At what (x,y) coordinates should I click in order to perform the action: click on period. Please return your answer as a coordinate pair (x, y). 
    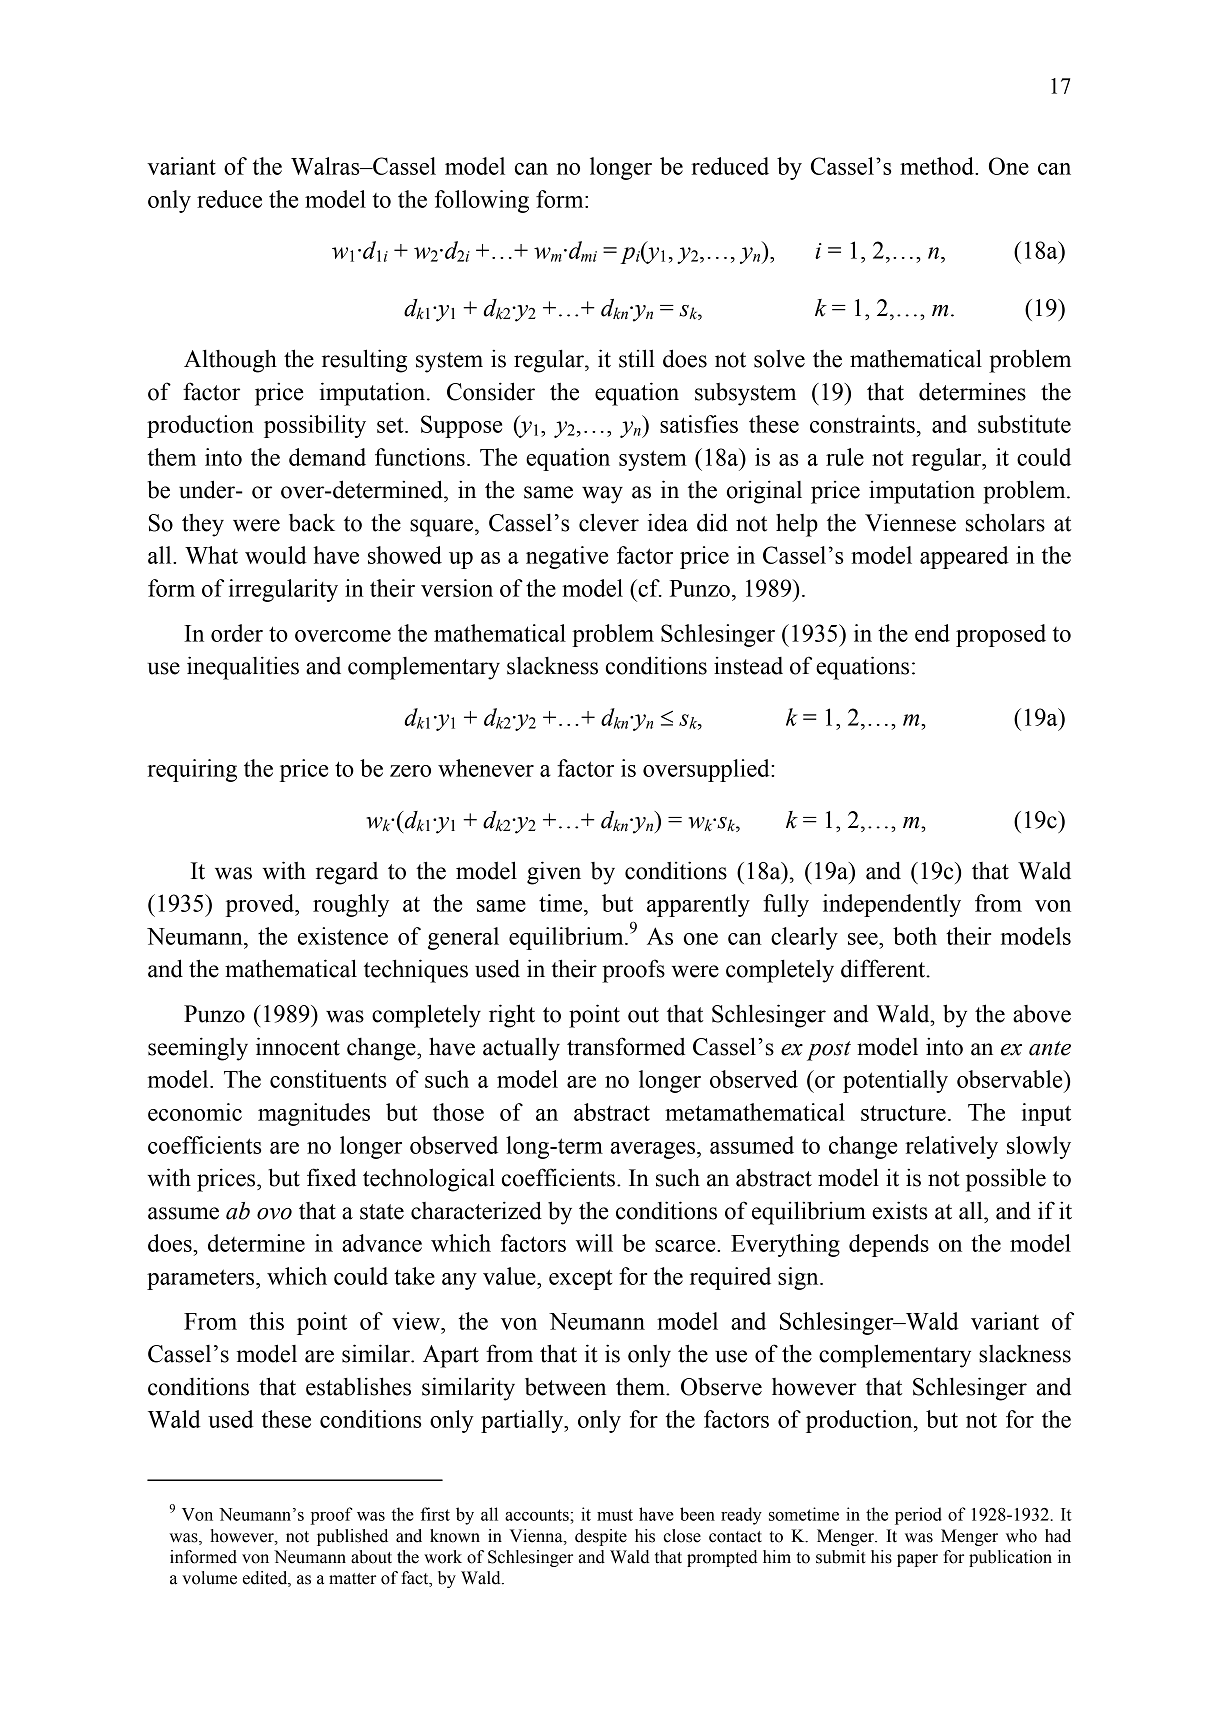
    Looking at the image, I should click on (918, 1516).
